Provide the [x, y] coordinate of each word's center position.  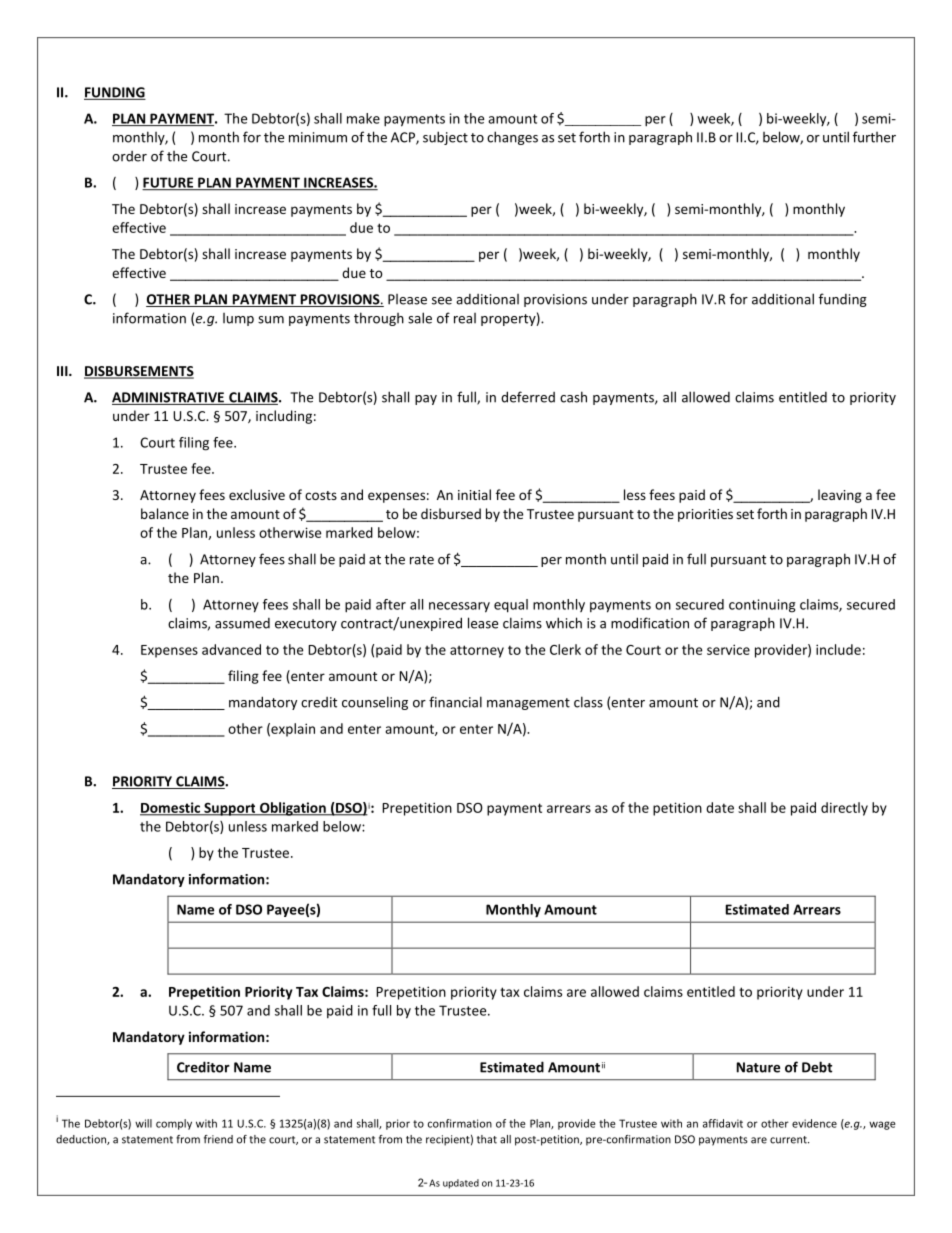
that [487, 1139]
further [874, 137]
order [129, 156]
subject [445, 138]
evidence [814, 1123]
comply [174, 1124]
